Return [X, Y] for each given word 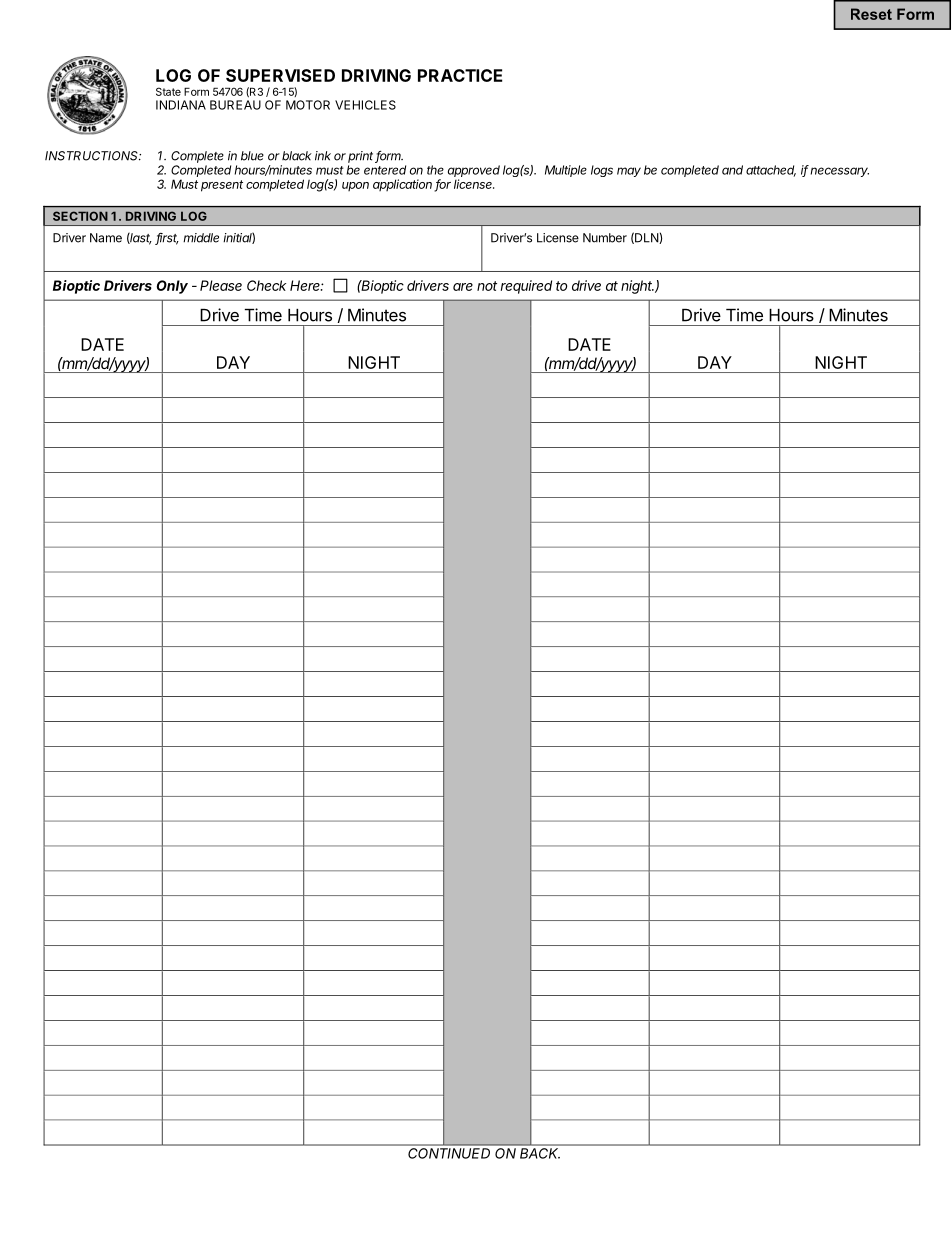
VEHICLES [365, 105]
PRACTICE [460, 75]
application [404, 185]
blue [252, 156]
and [732, 170]
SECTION [80, 216]
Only [172, 287]
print [362, 157]
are [463, 287]
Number [605, 238]
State [168, 91]
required [526, 287]
